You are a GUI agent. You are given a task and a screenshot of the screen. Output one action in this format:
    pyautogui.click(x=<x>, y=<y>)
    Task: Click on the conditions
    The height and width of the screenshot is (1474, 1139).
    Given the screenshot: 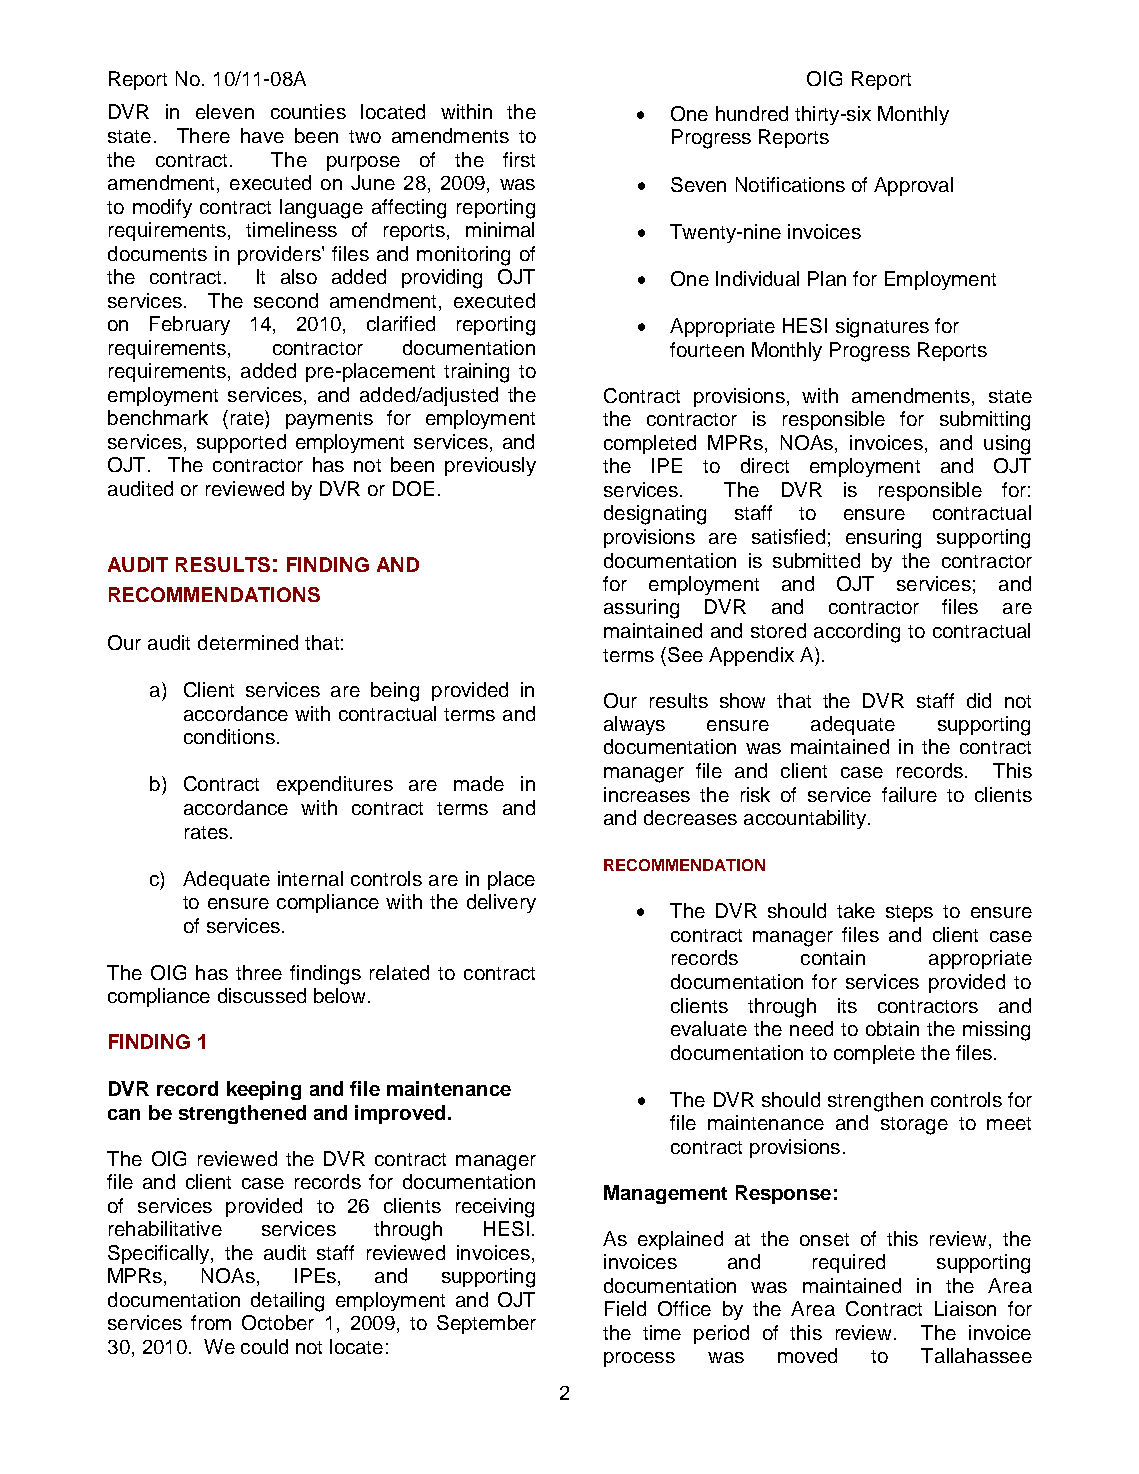 What is the action you would take?
    pyautogui.click(x=229, y=736)
